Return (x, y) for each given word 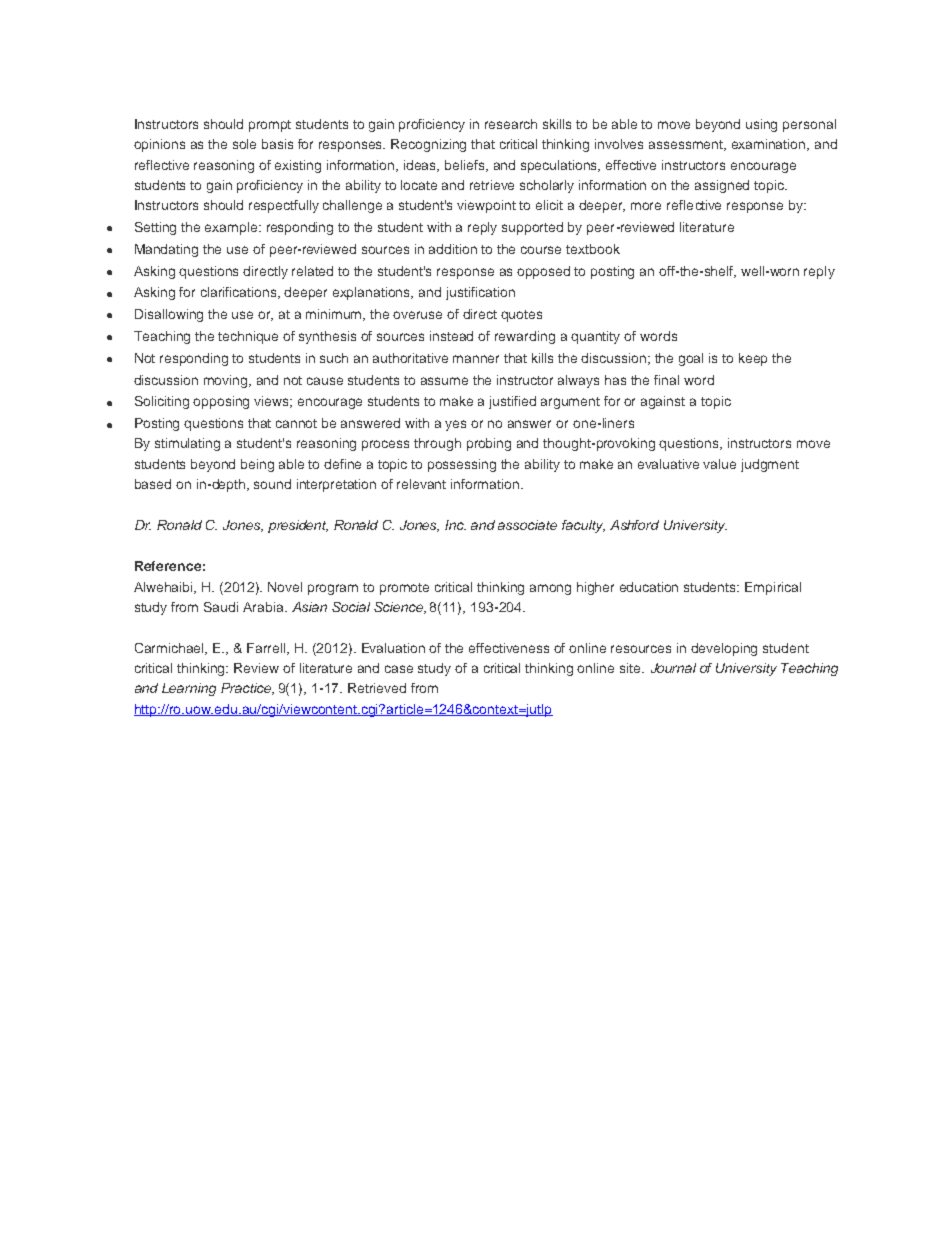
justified (512, 402)
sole (244, 144)
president (298, 526)
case (399, 669)
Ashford (634, 525)
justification (480, 293)
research (511, 124)
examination (770, 145)
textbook (593, 249)
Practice (247, 689)
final (666, 380)
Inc (455, 525)
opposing (221, 402)
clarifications (240, 293)
